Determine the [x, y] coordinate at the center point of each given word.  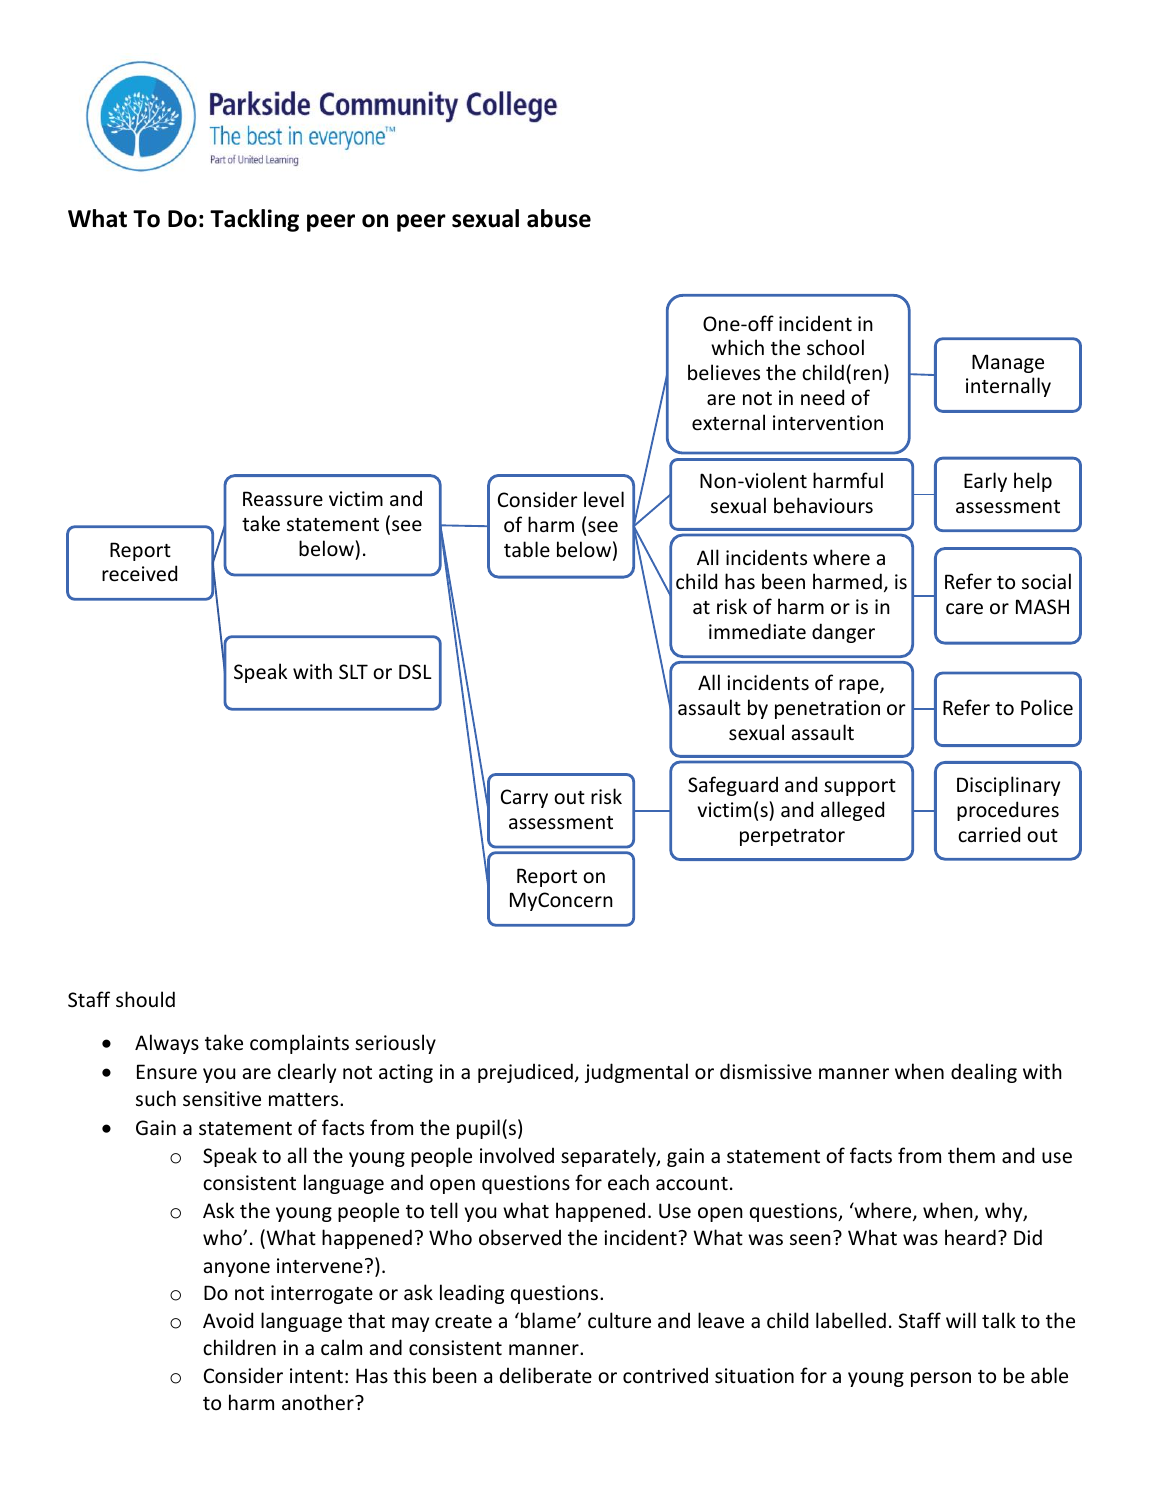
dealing [984, 1073]
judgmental [636, 1073]
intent [316, 1375]
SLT [353, 672]
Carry [524, 798]
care [964, 609]
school [835, 347]
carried [989, 834]
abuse [559, 218]
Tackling [254, 220]
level [604, 499]
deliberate [546, 1375]
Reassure [283, 499]
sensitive [222, 1099]
